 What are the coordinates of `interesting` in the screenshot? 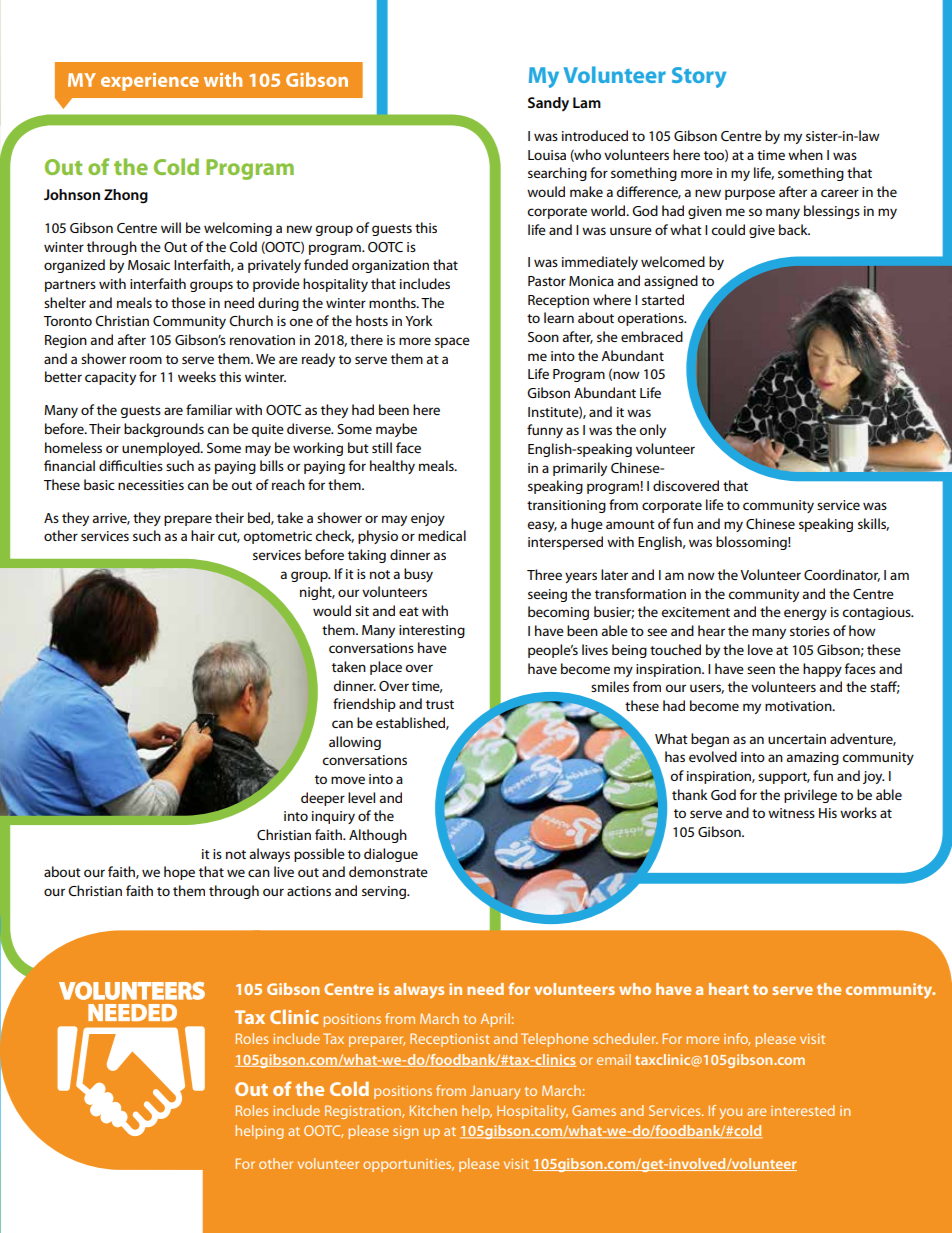 It's located at (432, 631).
